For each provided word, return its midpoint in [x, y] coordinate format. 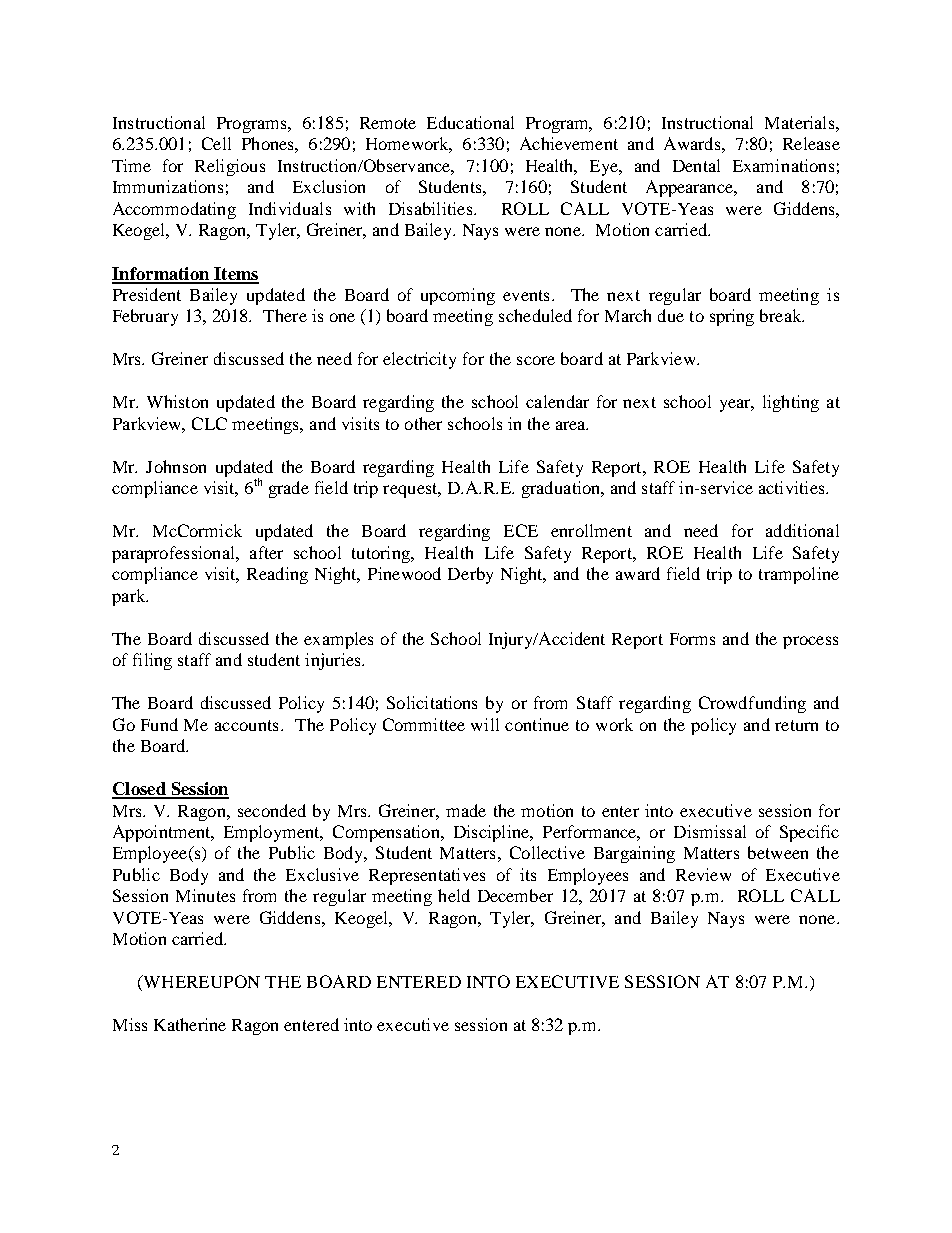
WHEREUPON [200, 983]
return [796, 725]
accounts [246, 725]
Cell [216, 143]
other [423, 423]
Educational [470, 122]
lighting [791, 403]
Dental [696, 165]
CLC [209, 423]
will [485, 724]
